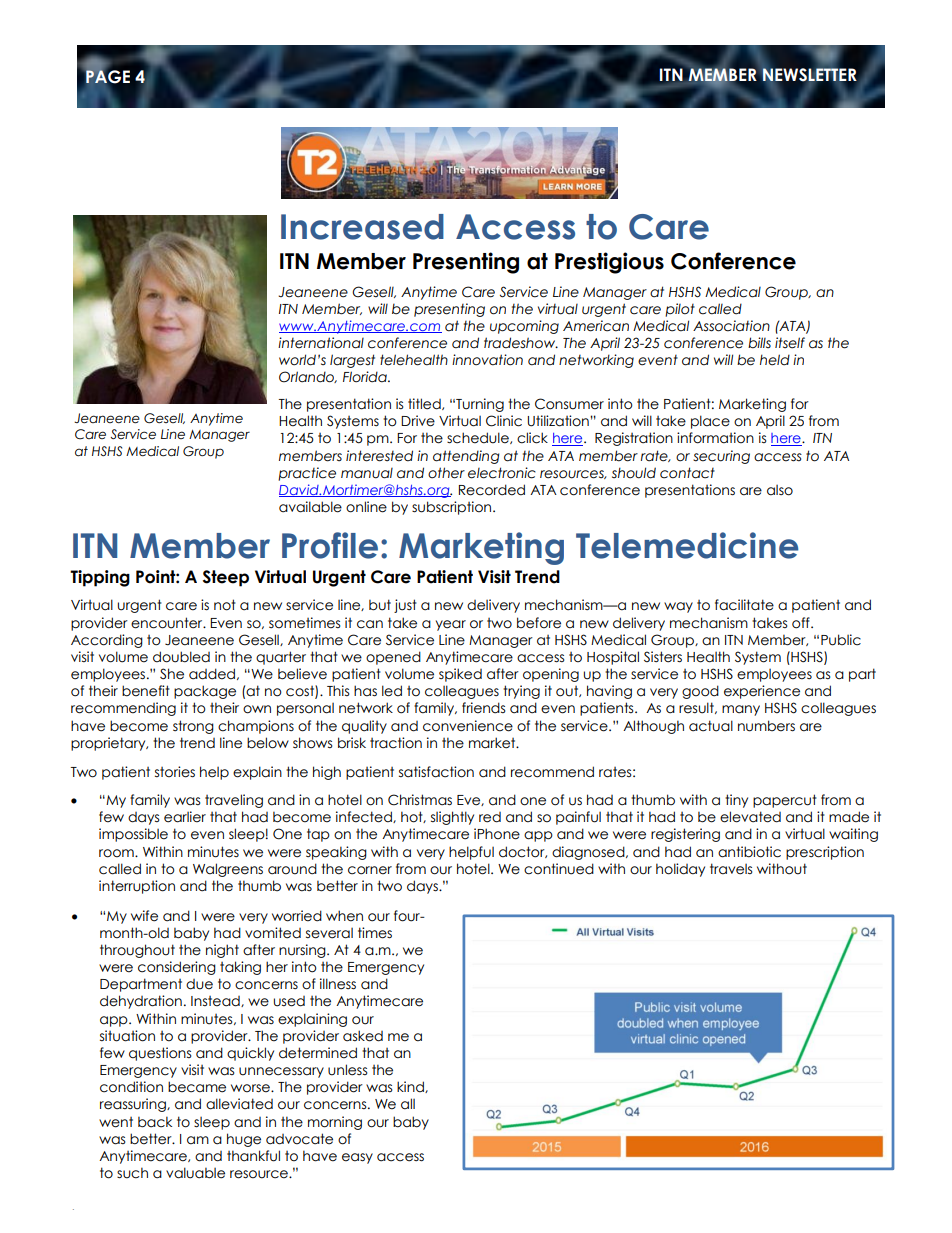  Describe the element at coordinates (307, 474) in the screenshot. I see `practice` at that location.
